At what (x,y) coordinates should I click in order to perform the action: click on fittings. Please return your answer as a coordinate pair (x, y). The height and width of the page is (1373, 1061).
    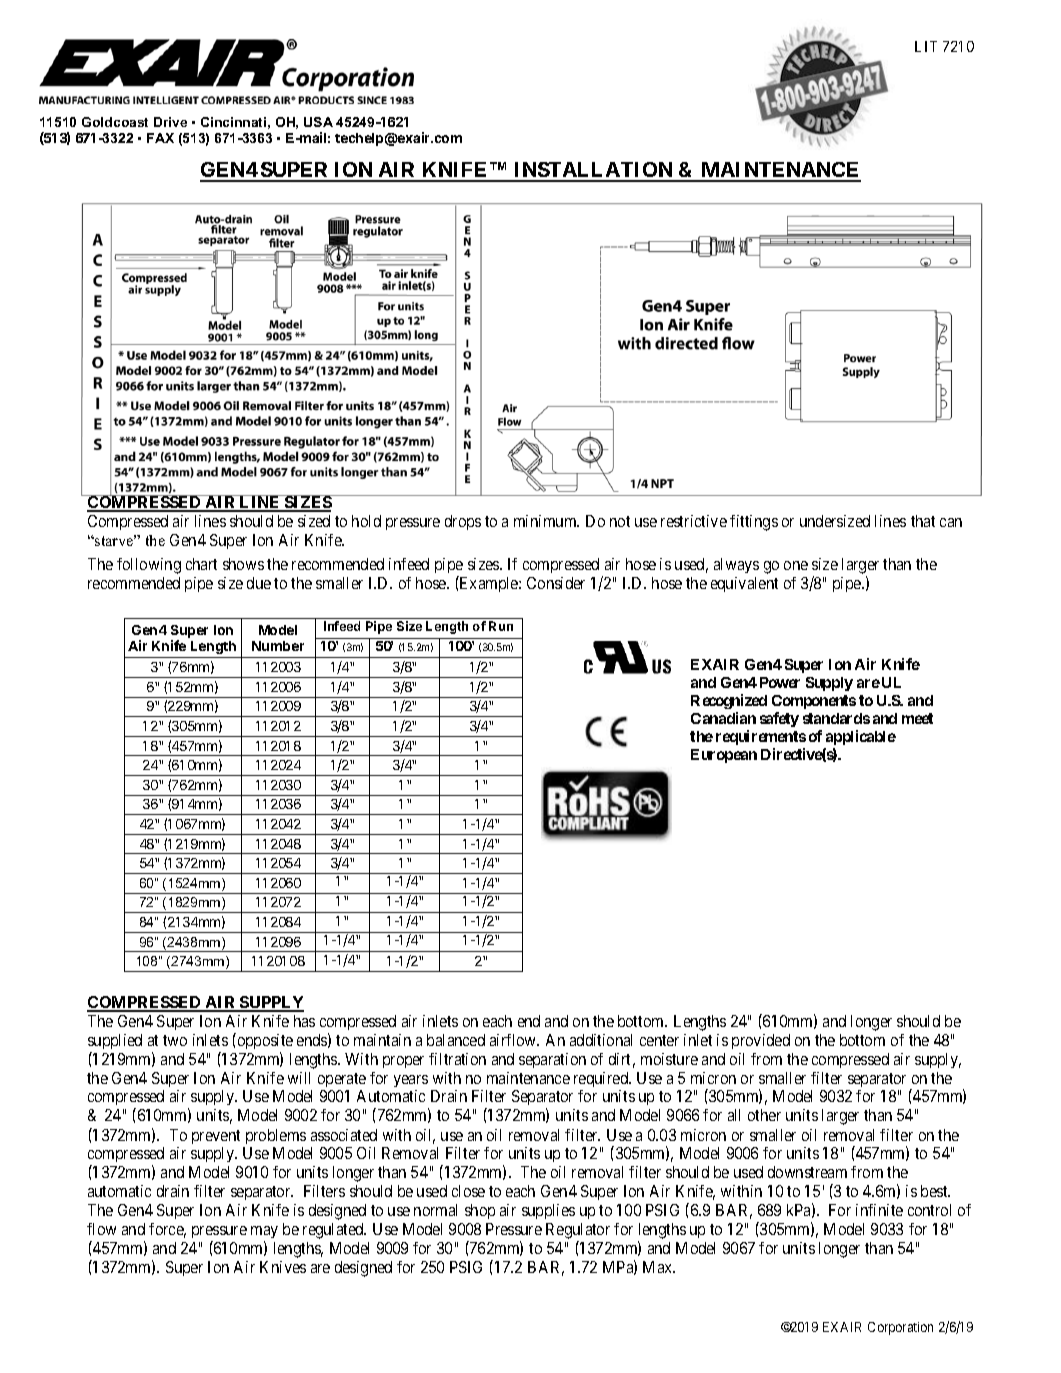
    Looking at the image, I should click on (754, 523).
